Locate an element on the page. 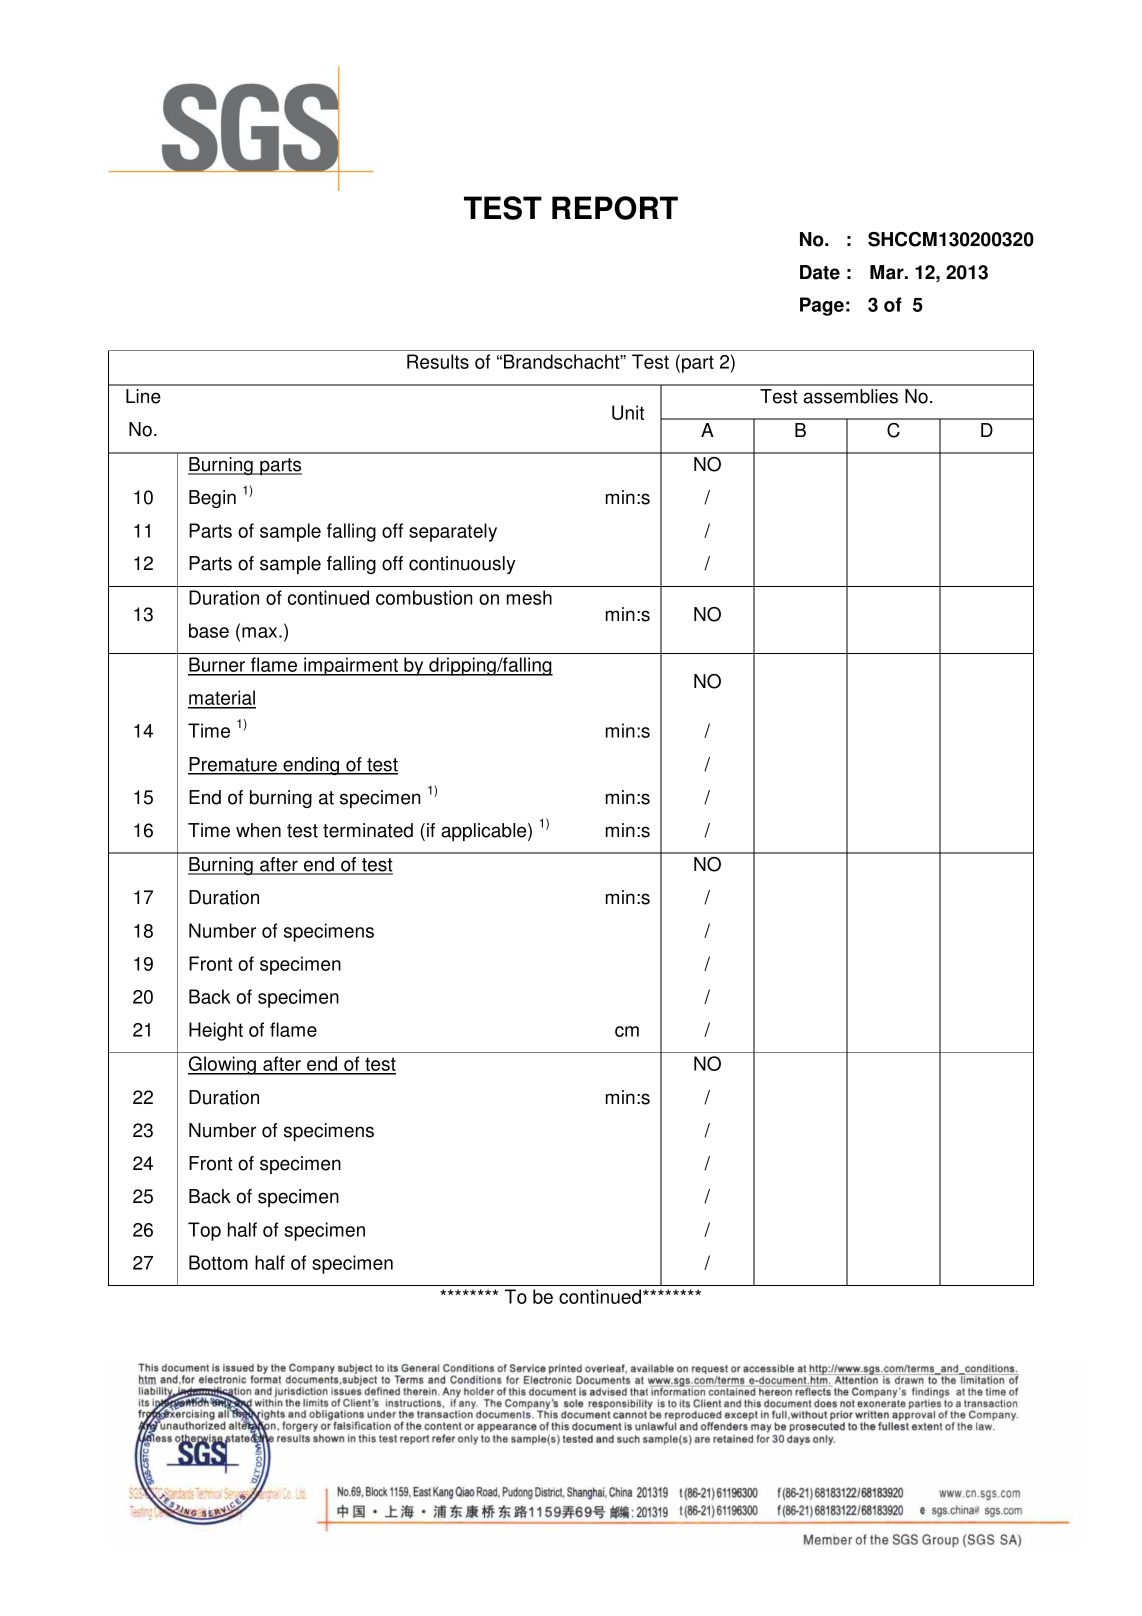 The height and width of the image is (1616, 1142). Top is located at coordinates (204, 1231).
